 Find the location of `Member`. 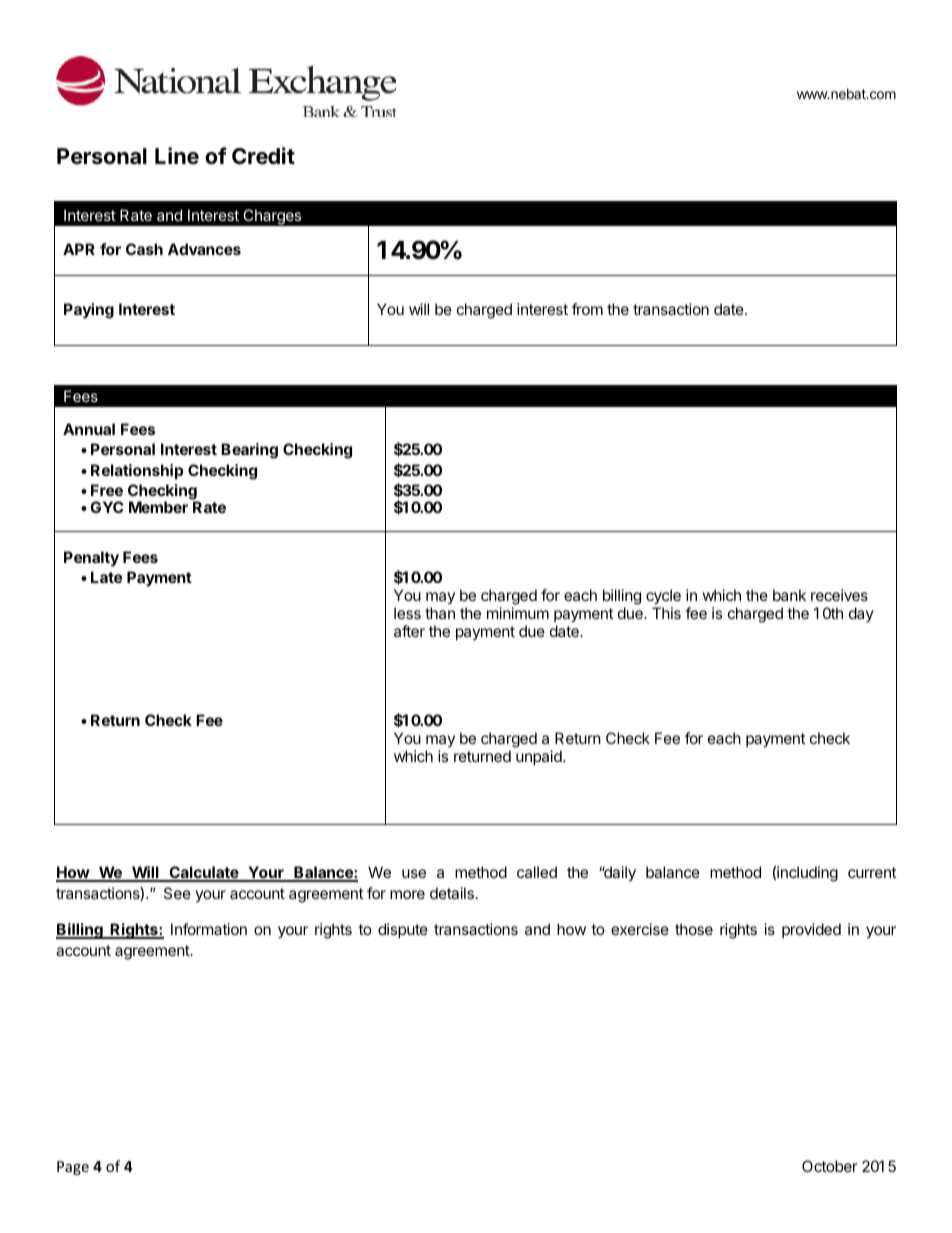

Member is located at coordinates (158, 507).
